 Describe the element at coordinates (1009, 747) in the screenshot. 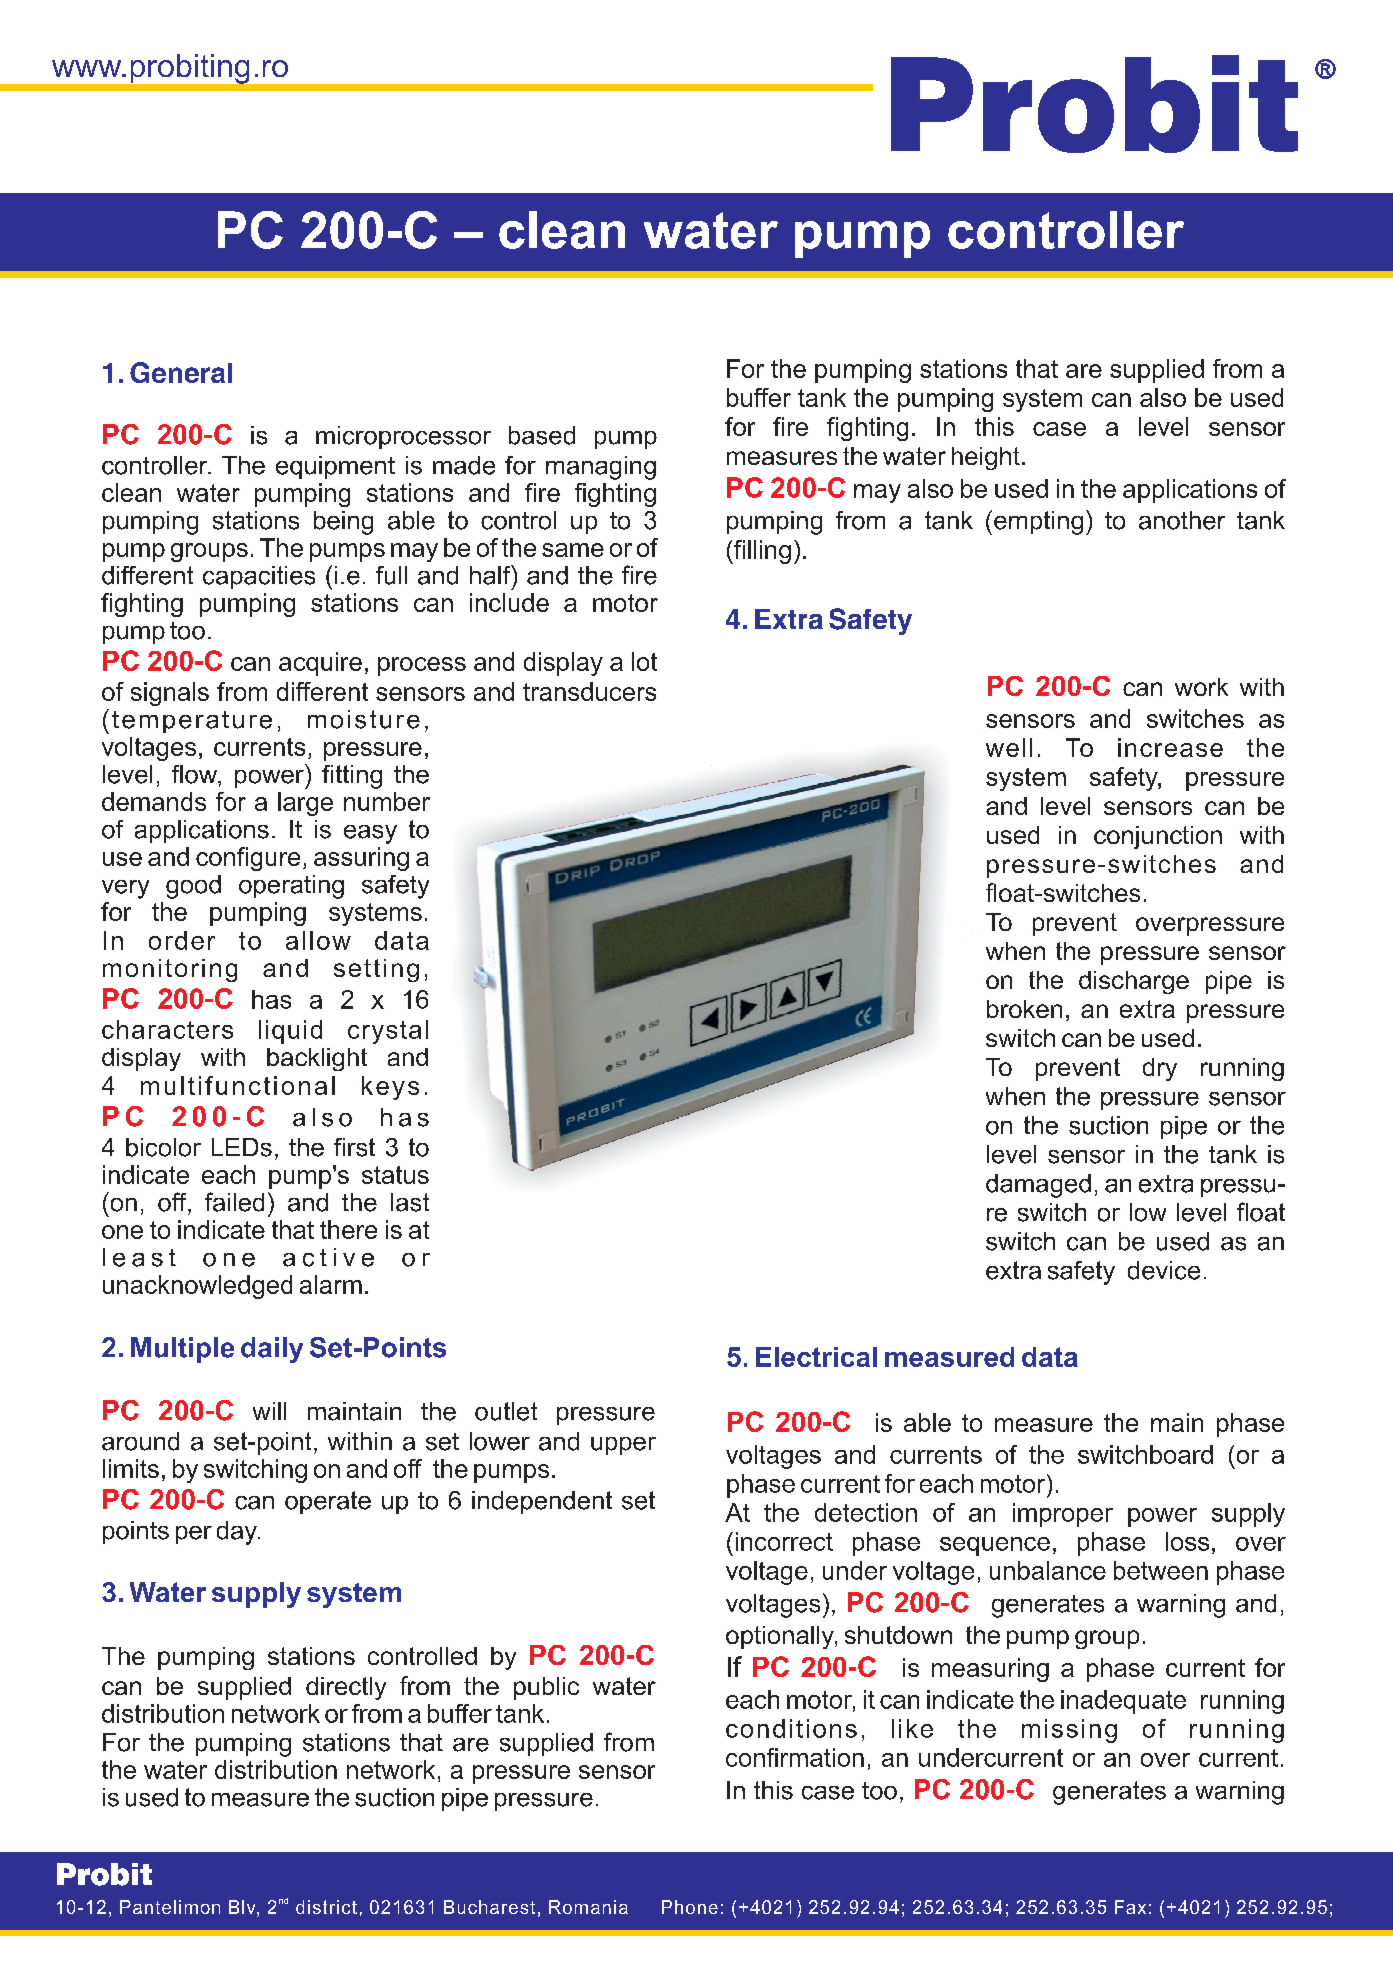

I see `well` at that location.
